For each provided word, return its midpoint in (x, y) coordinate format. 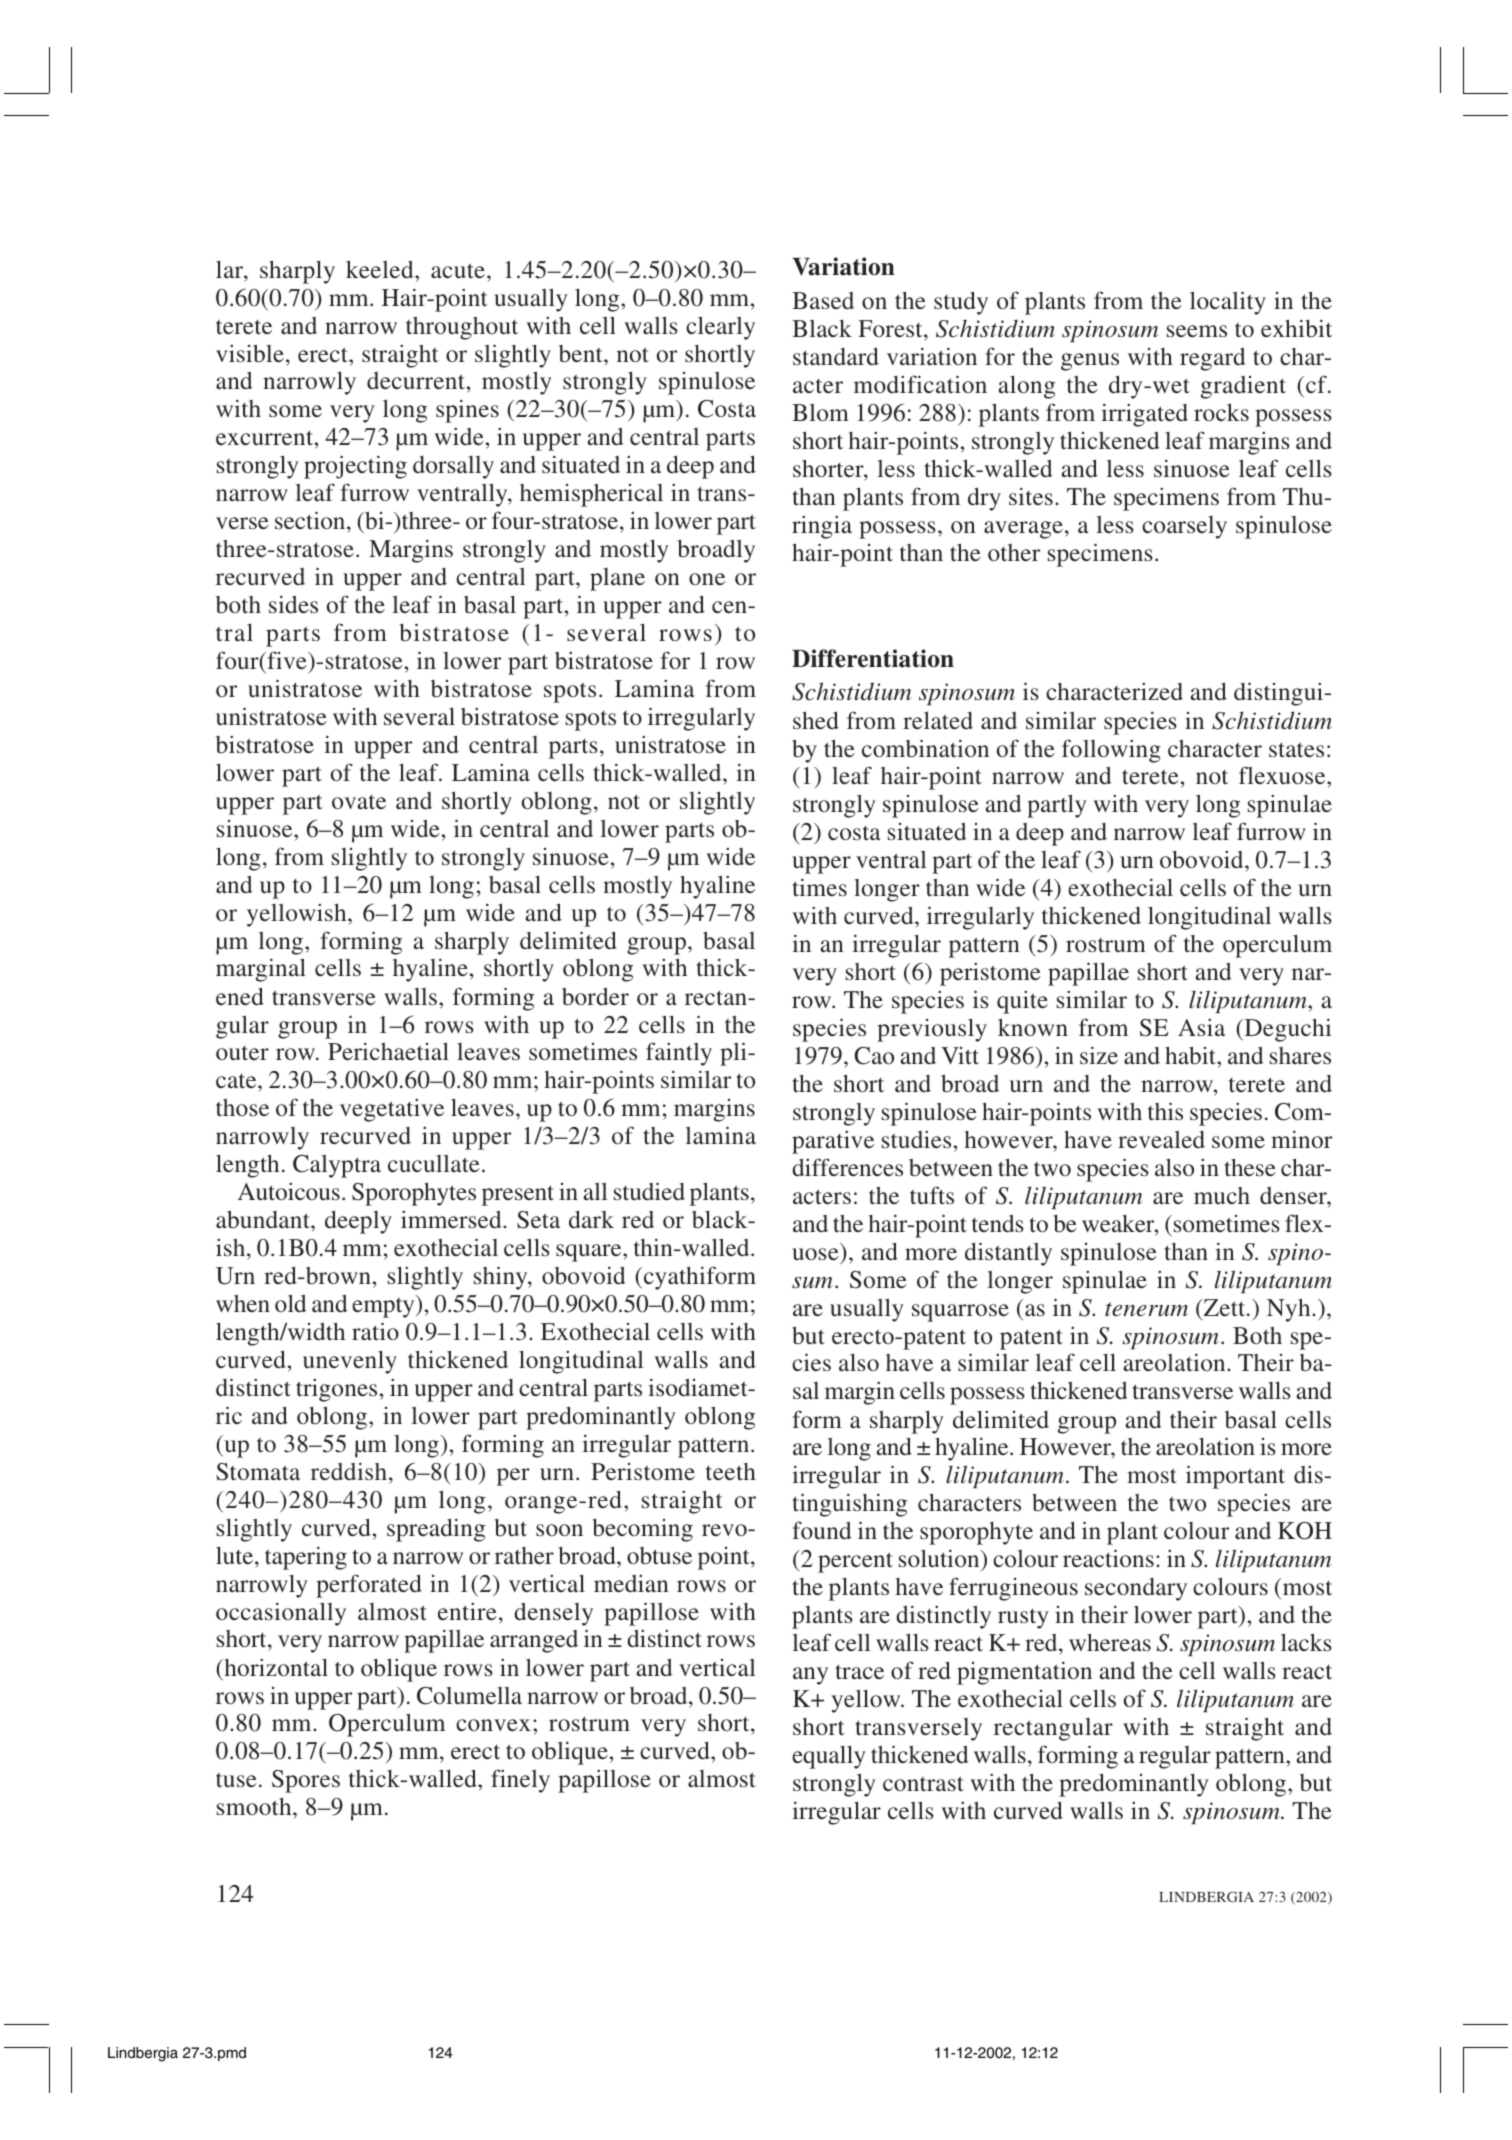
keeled (381, 269)
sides (293, 604)
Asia (1201, 1027)
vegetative (392, 1110)
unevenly (350, 1362)
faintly (679, 1054)
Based (823, 300)
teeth (731, 1471)
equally (829, 1757)
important (1235, 1477)
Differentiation (873, 658)
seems (1197, 331)
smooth (255, 1806)
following (1111, 751)
